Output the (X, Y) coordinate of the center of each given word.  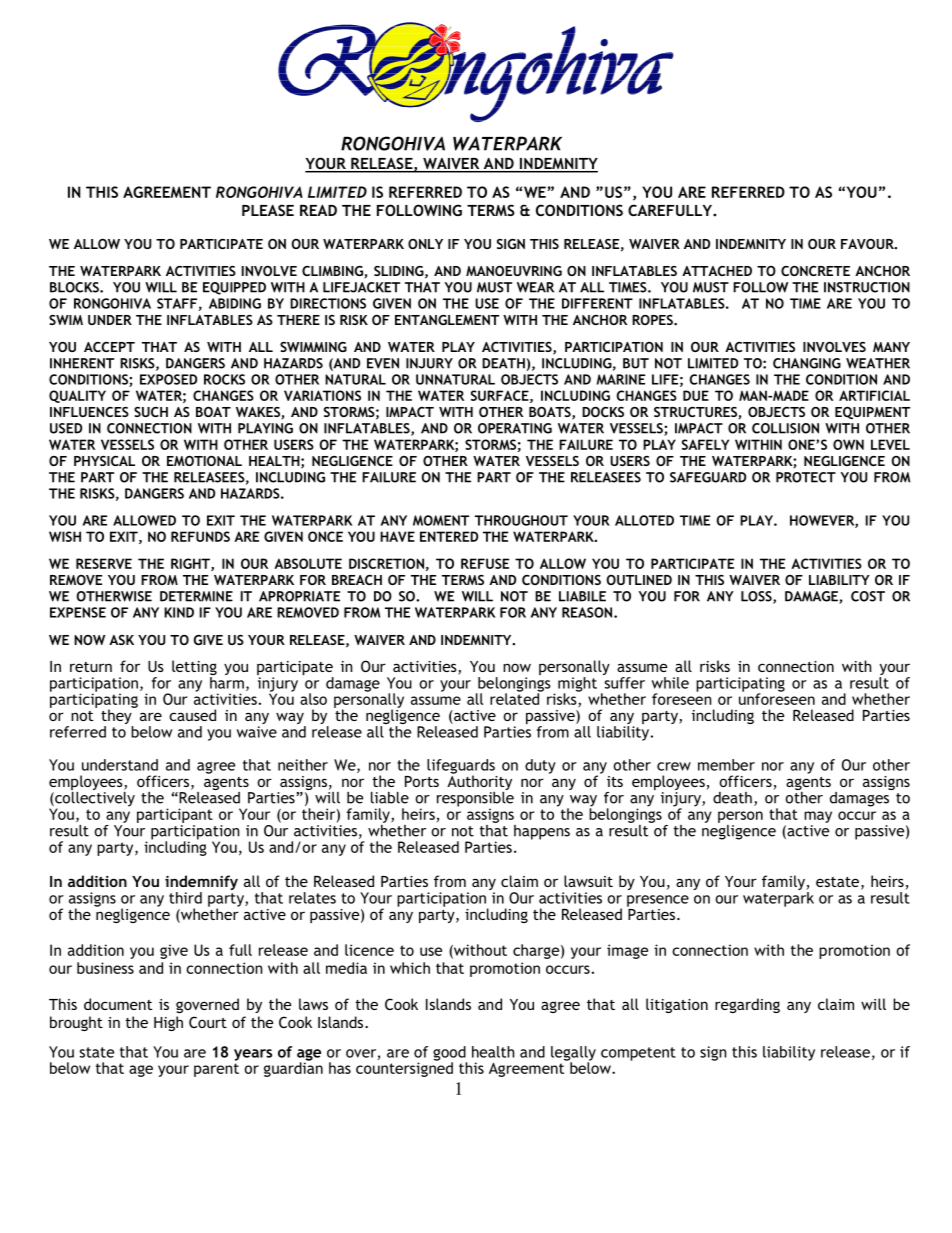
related (516, 698)
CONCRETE (815, 271)
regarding (747, 1005)
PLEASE (268, 210)
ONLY (425, 244)
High (168, 1023)
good (450, 1054)
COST (868, 596)
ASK (121, 640)
